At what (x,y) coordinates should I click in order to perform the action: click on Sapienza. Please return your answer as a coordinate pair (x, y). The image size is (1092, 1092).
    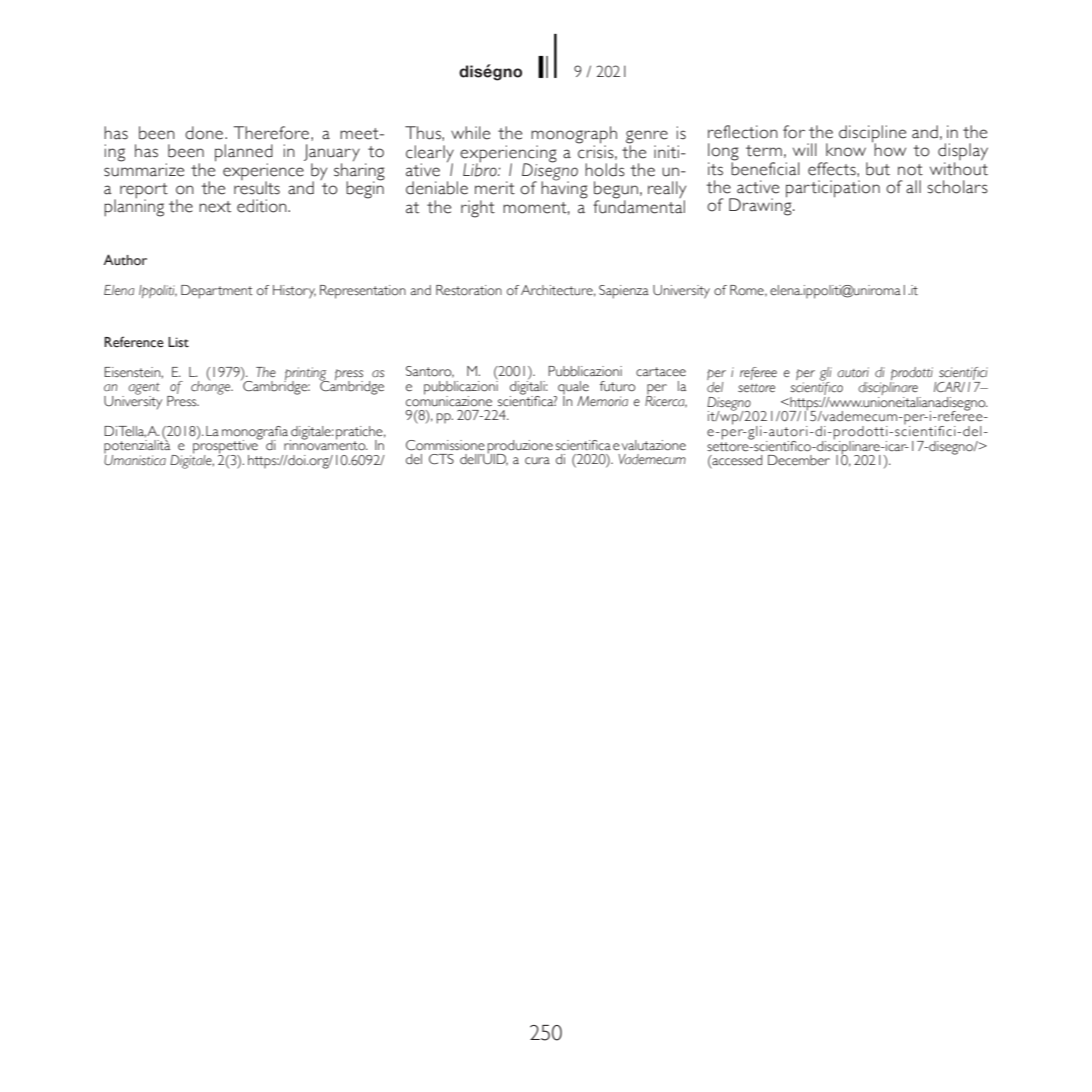
    Looking at the image, I should click on (624, 292).
